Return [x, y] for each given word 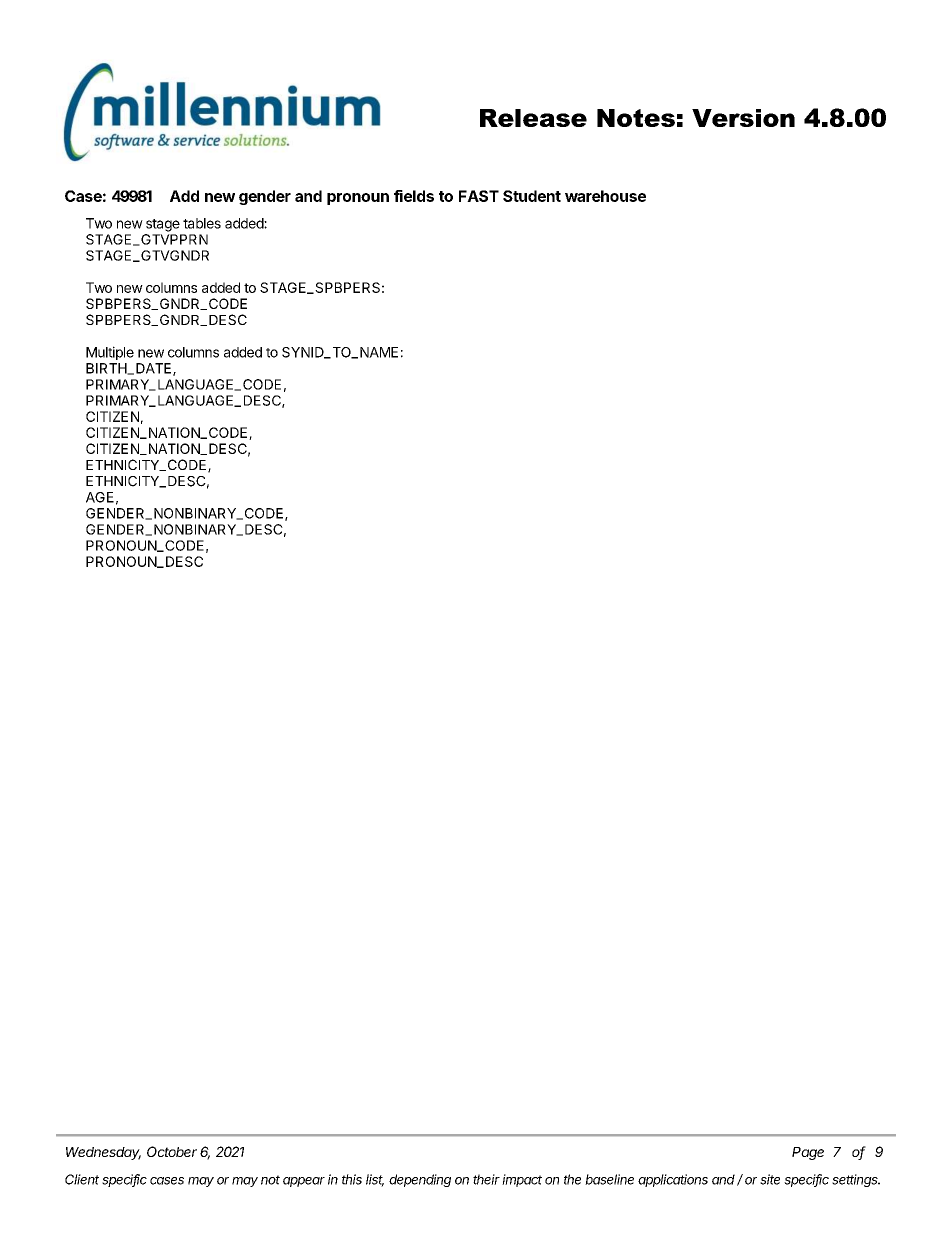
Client [82, 1179]
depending [420, 1180]
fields [414, 196]
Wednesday [103, 1153]
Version [743, 118]
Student [532, 196]
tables [202, 223]
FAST [479, 196]
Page [808, 1153]
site [770, 1179]
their [486, 1179]
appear [304, 1182]
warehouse [605, 196]
